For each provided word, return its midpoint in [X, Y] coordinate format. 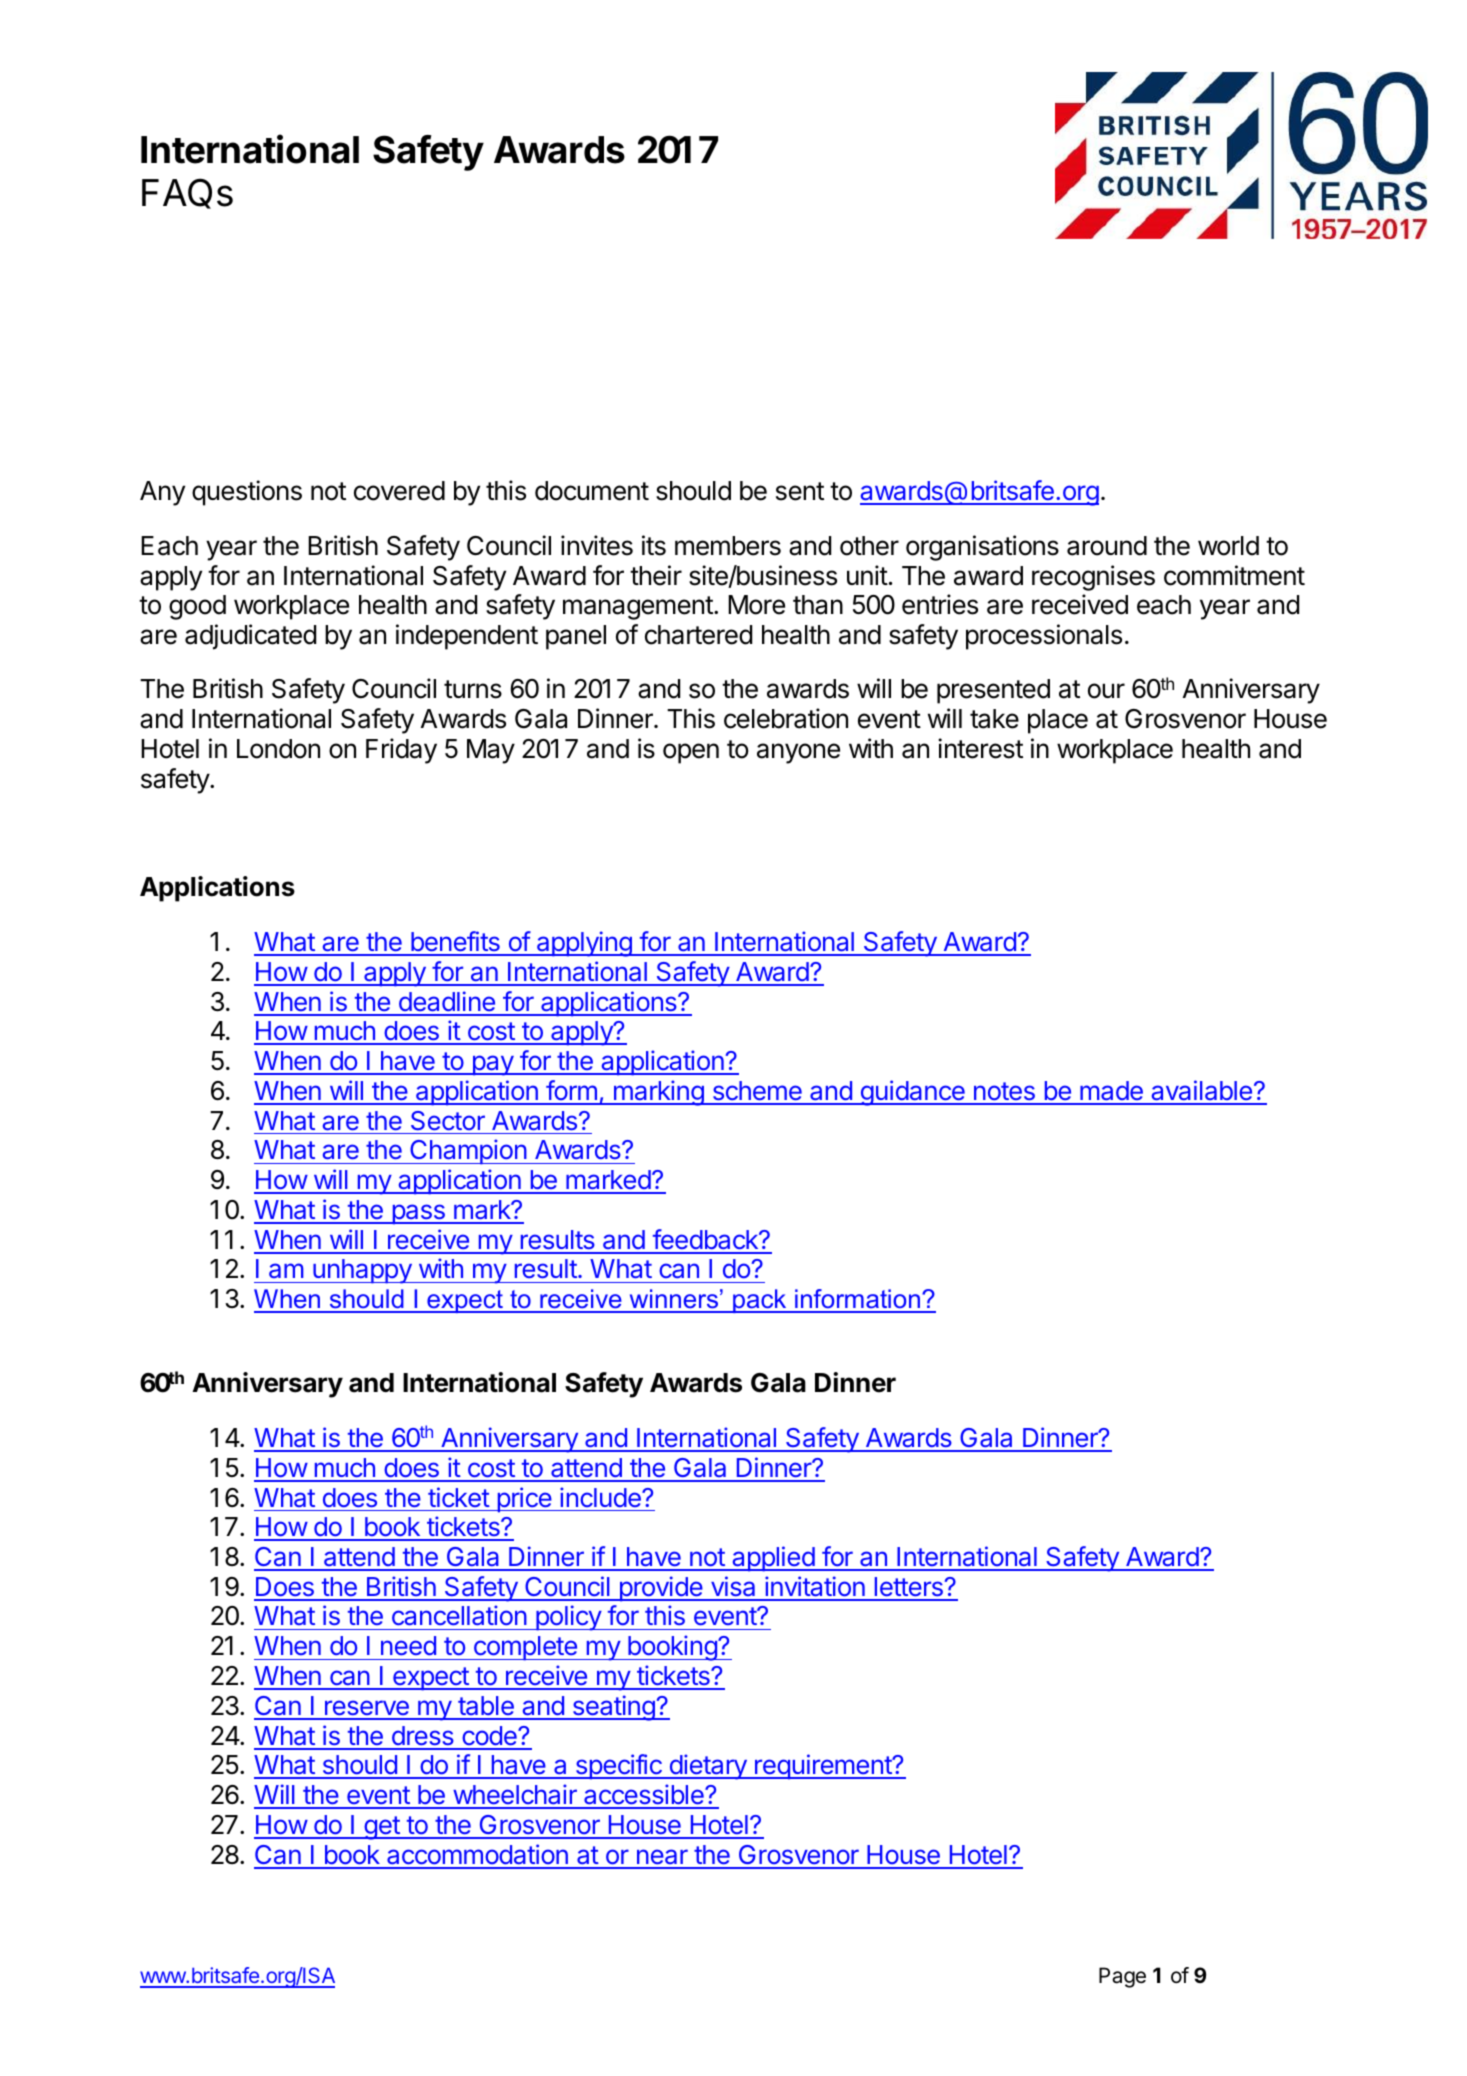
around [1107, 546]
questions [247, 493]
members [728, 546]
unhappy [362, 1271]
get [381, 1828]
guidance [912, 1093]
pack [760, 1301]
